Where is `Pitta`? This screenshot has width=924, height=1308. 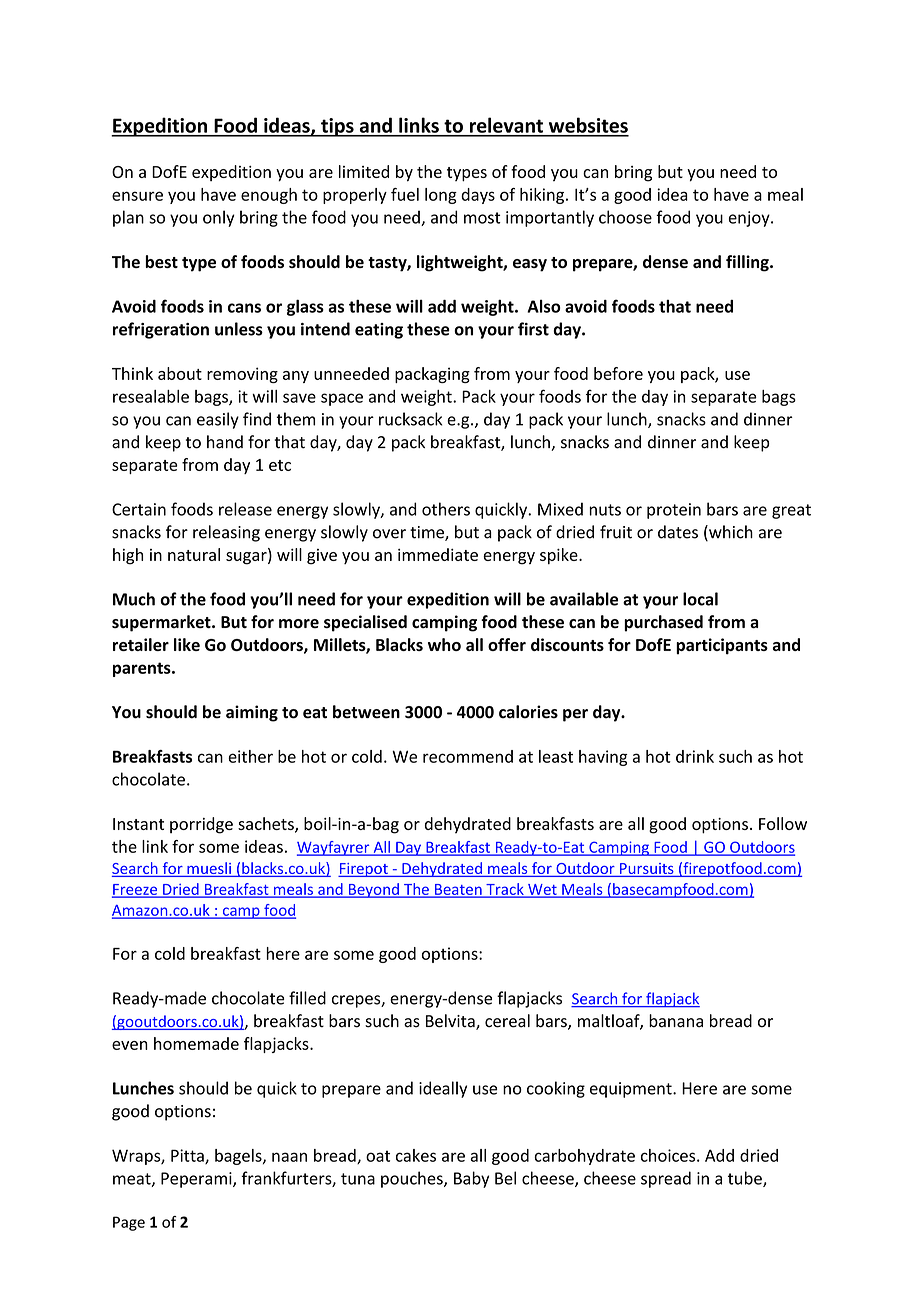
Pitta is located at coordinates (188, 1156).
